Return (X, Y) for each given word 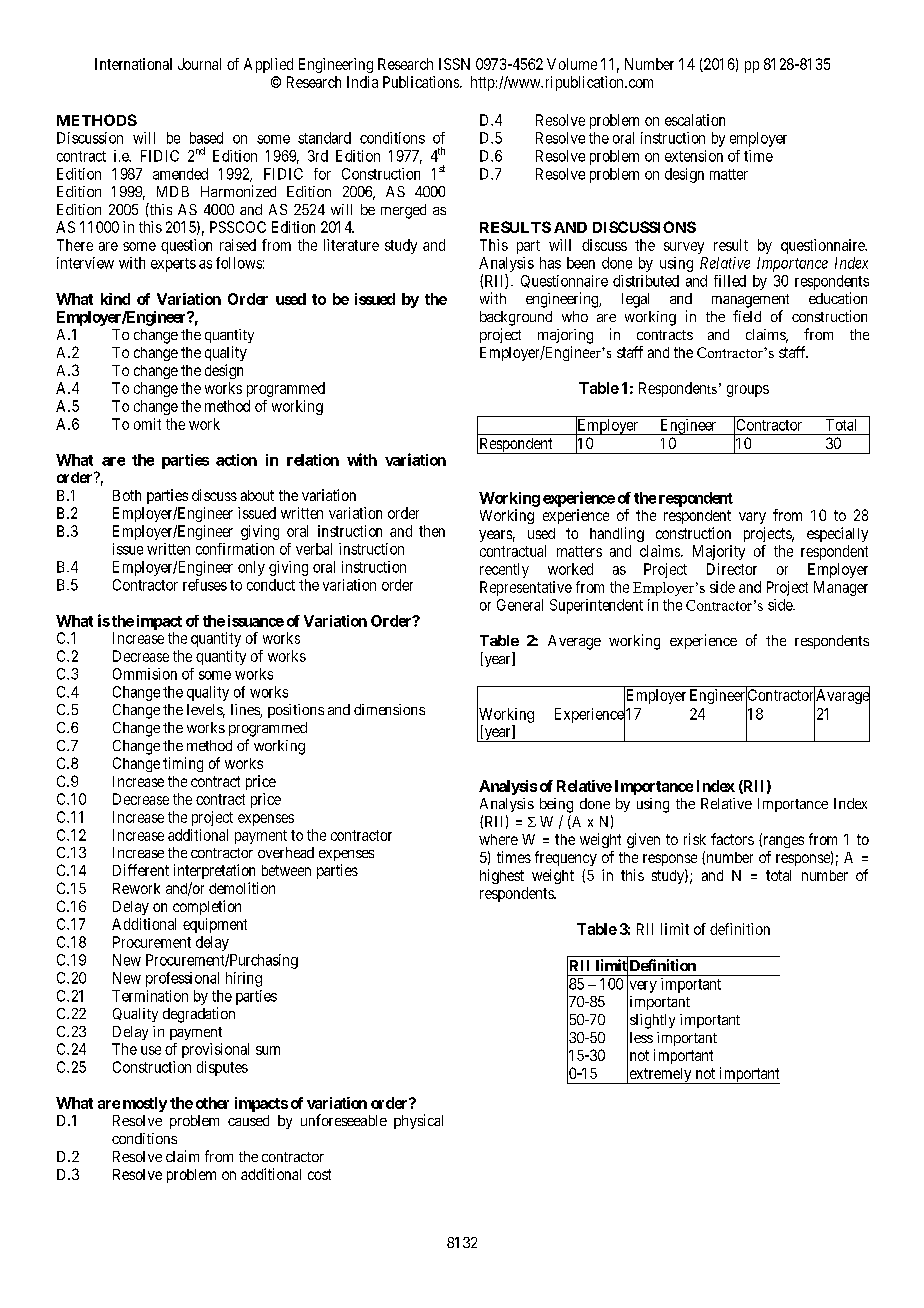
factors (732, 839)
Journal (199, 64)
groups (748, 391)
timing (183, 764)
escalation (695, 120)
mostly (145, 1104)
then (432, 531)
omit (147, 424)
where (498, 839)
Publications (422, 82)
